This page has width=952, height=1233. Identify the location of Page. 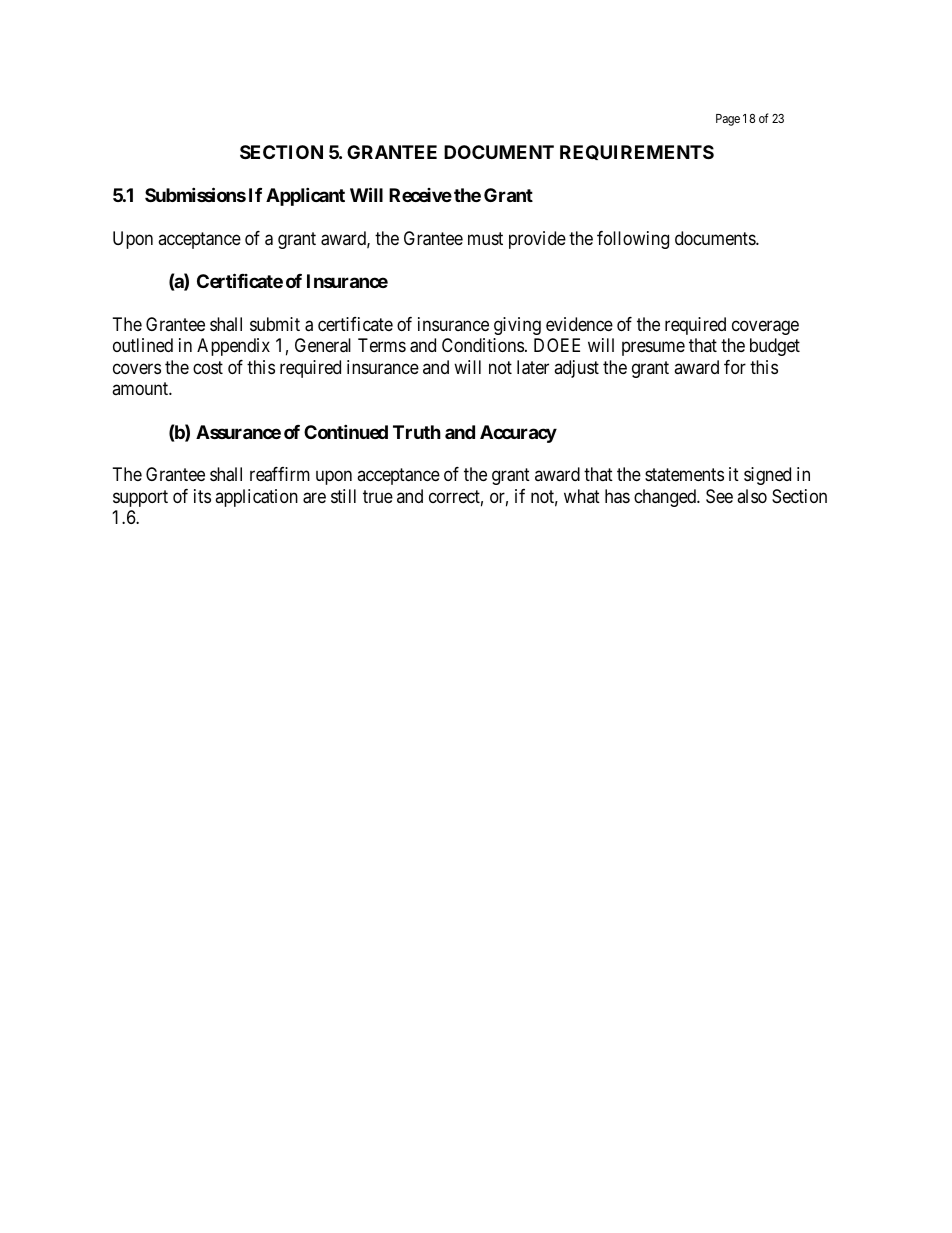
(728, 120).
